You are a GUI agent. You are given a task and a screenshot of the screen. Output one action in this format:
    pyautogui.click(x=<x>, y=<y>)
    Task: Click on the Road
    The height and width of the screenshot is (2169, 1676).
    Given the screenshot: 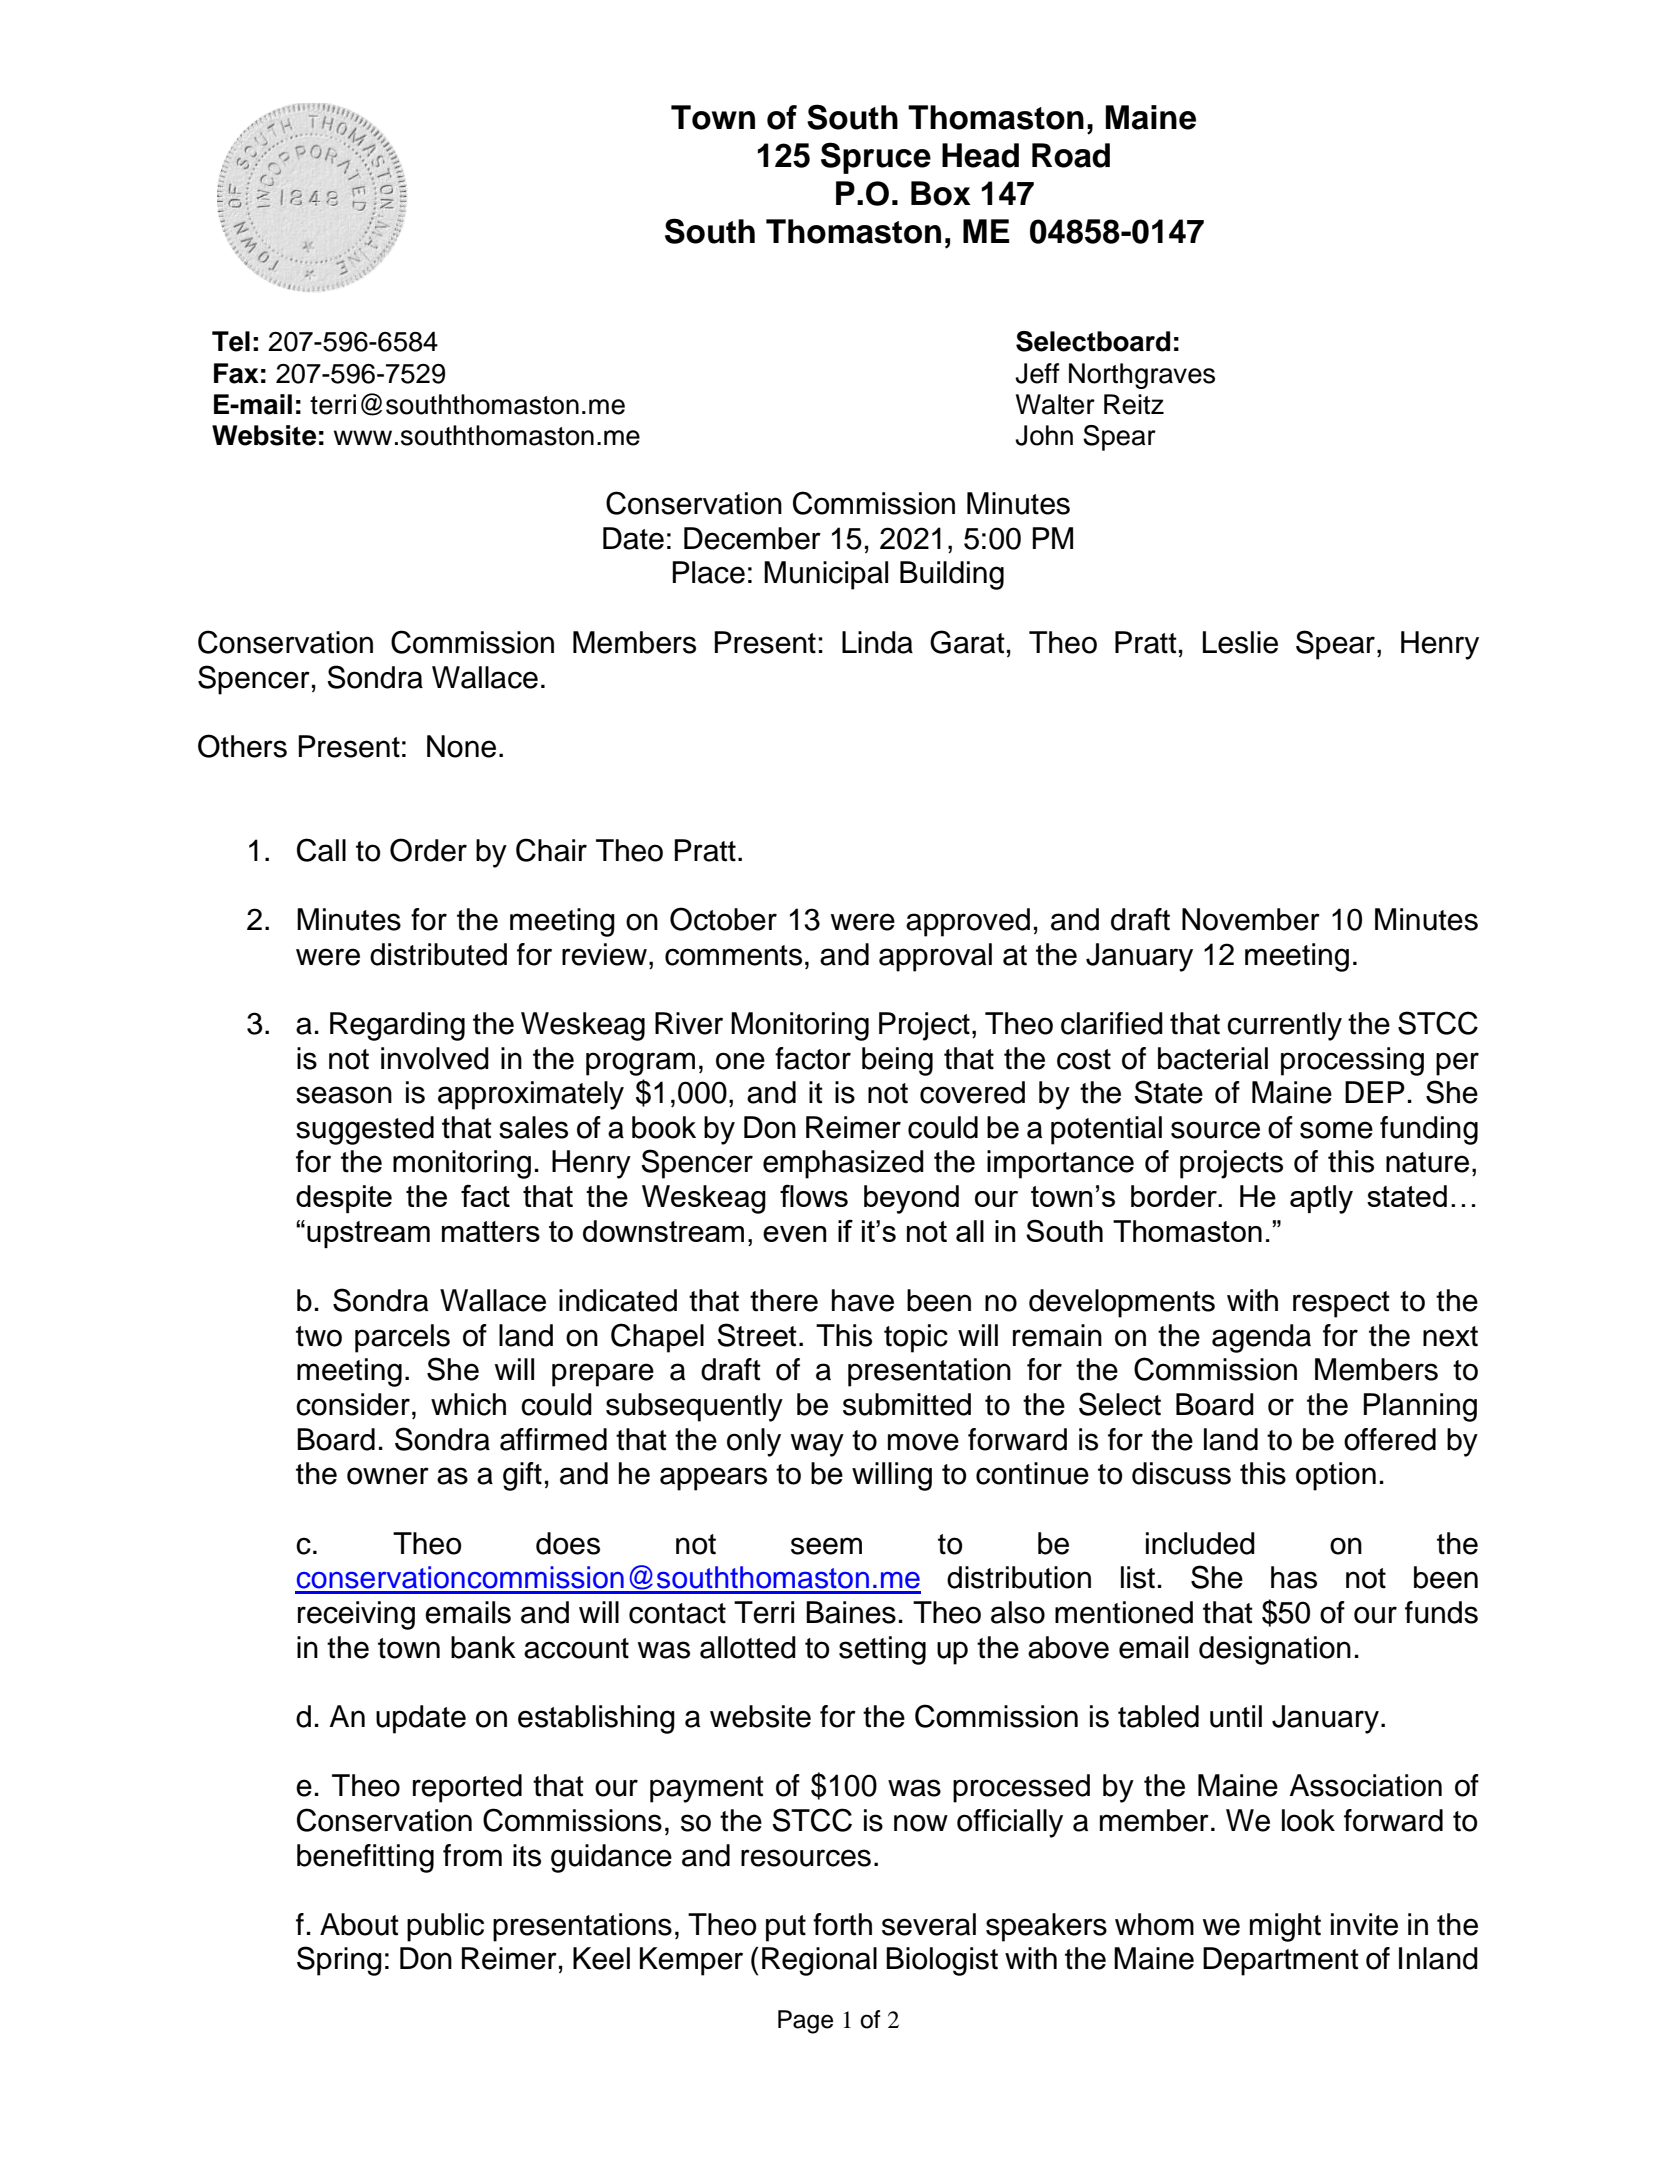 What is the action you would take?
    pyautogui.click(x=1071, y=155)
